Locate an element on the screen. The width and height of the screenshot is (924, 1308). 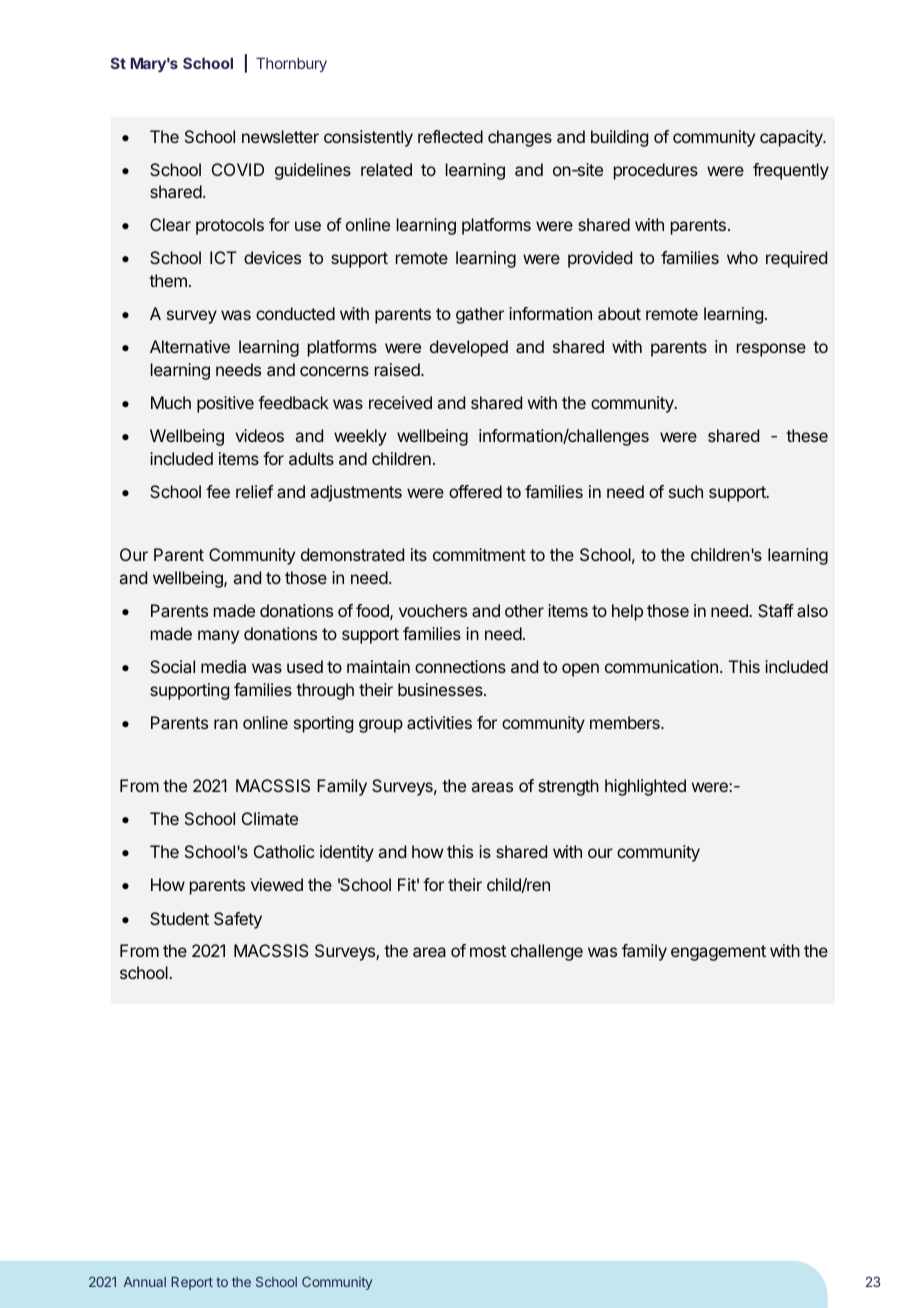
commitment is located at coordinates (479, 554).
